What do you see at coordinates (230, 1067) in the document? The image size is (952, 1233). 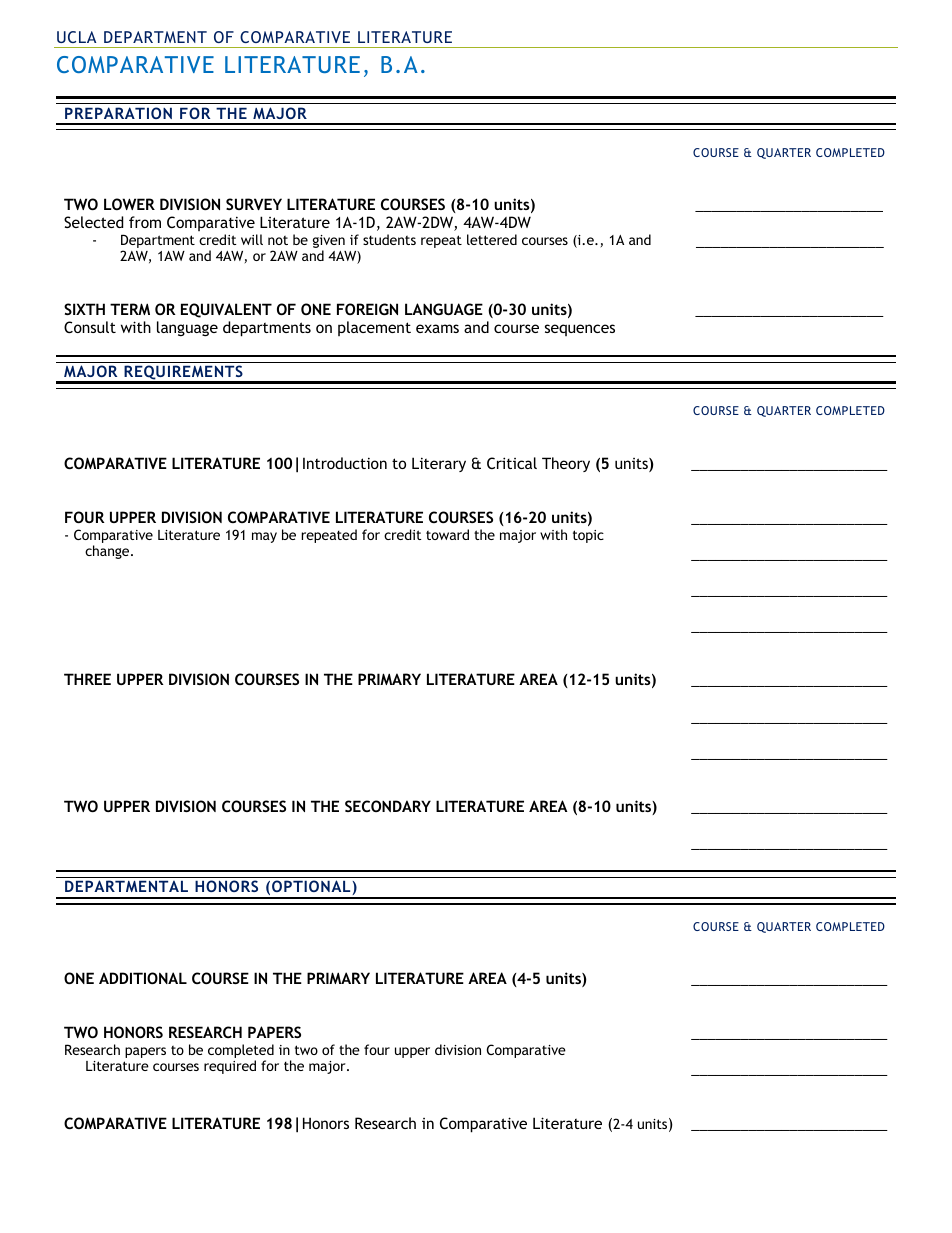 I see `required` at bounding box center [230, 1067].
